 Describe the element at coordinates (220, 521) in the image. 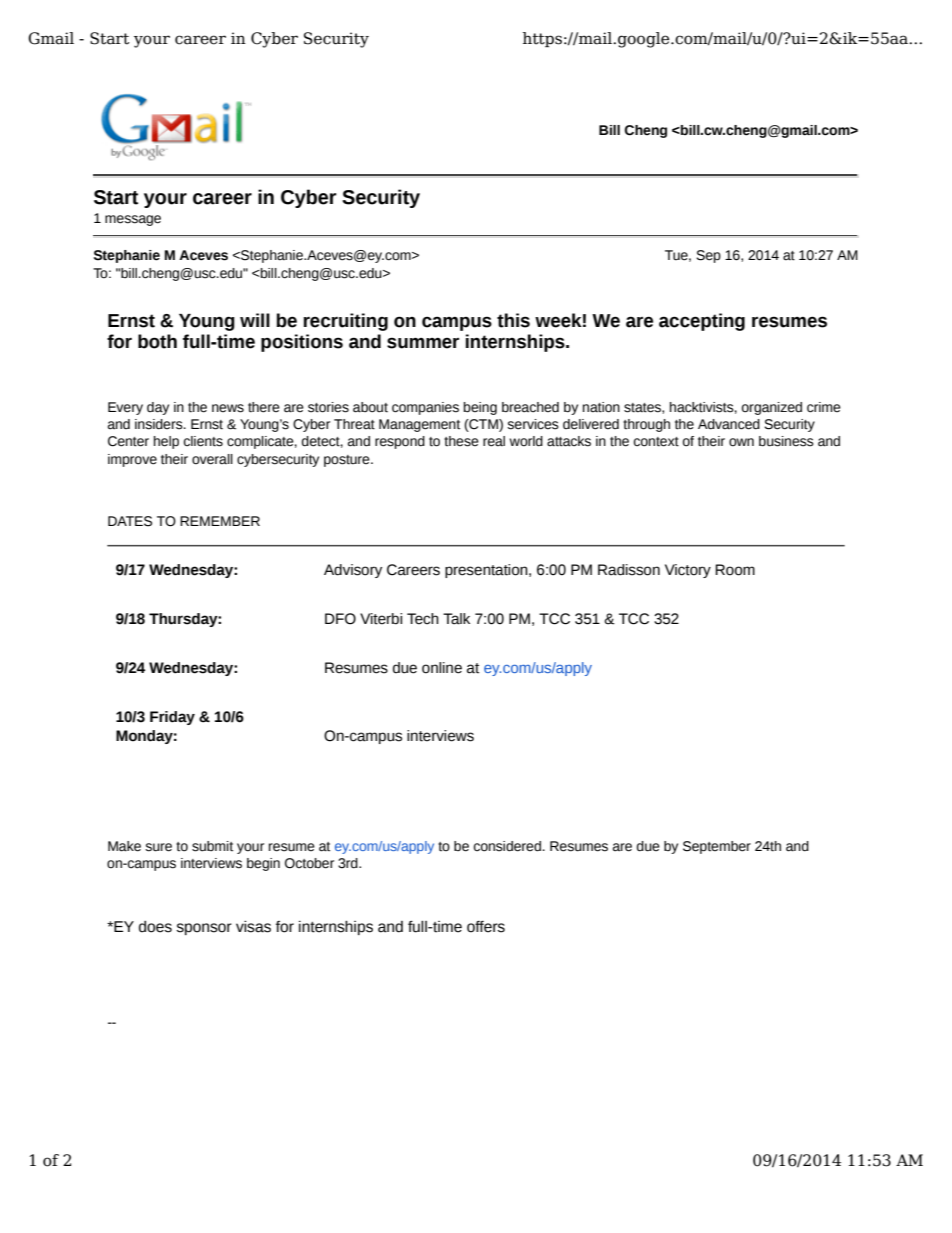

I see `REMEMBER` at that location.
